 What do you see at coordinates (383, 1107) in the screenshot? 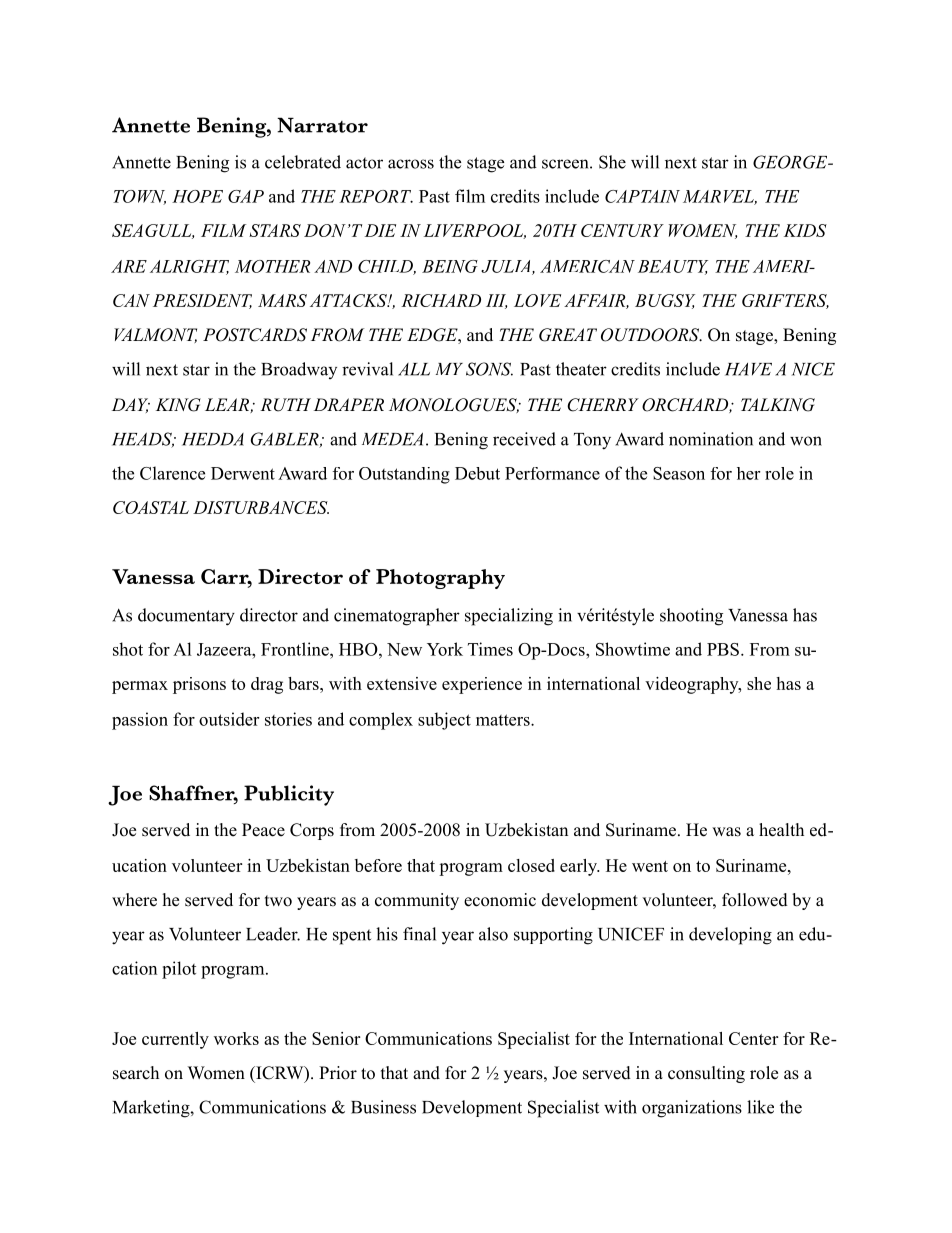
I see `Business` at bounding box center [383, 1107].
